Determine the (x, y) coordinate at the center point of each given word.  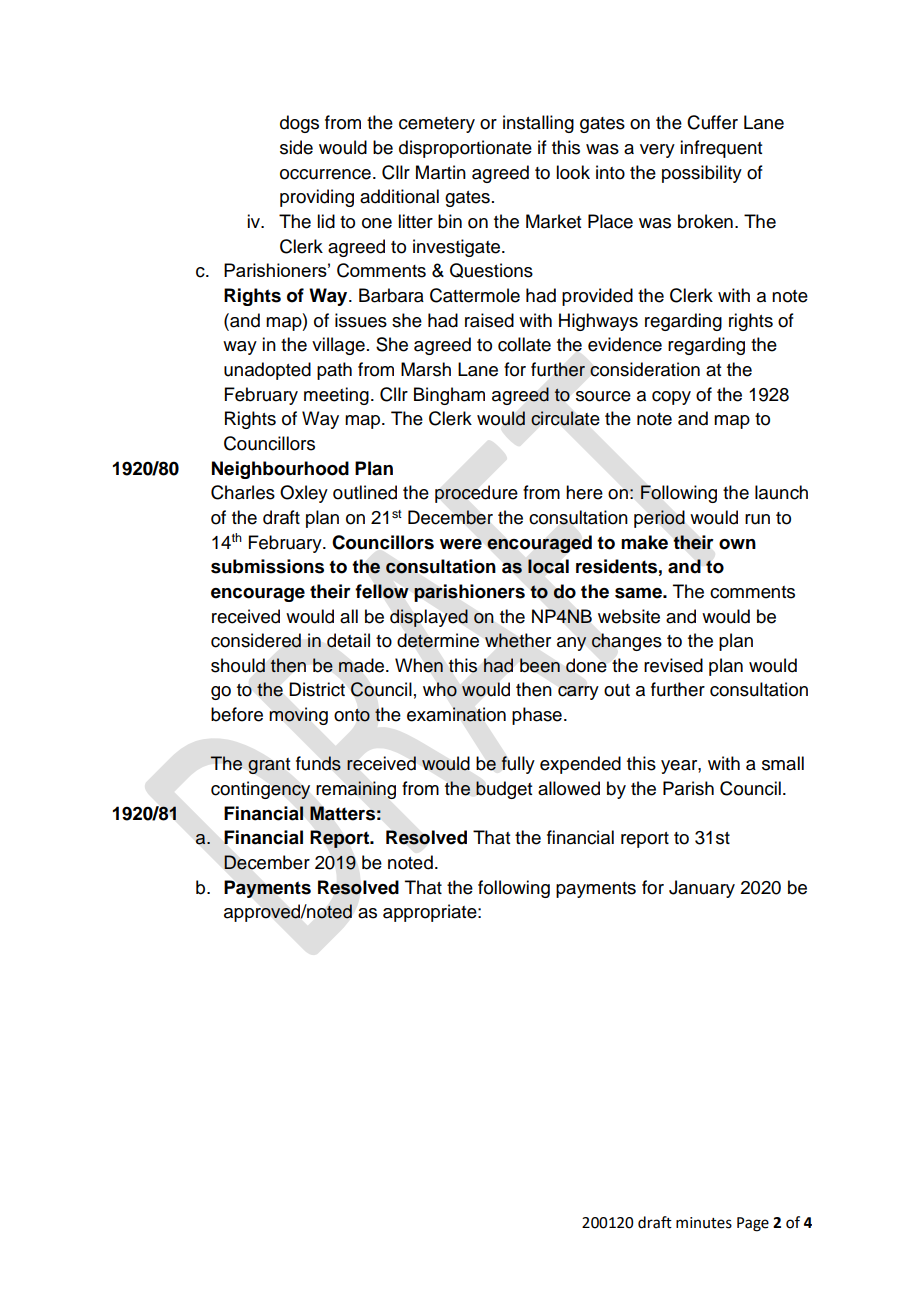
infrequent (721, 149)
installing (538, 124)
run (757, 519)
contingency (260, 790)
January (702, 889)
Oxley (304, 494)
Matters (342, 813)
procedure (476, 494)
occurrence (325, 174)
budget (504, 790)
